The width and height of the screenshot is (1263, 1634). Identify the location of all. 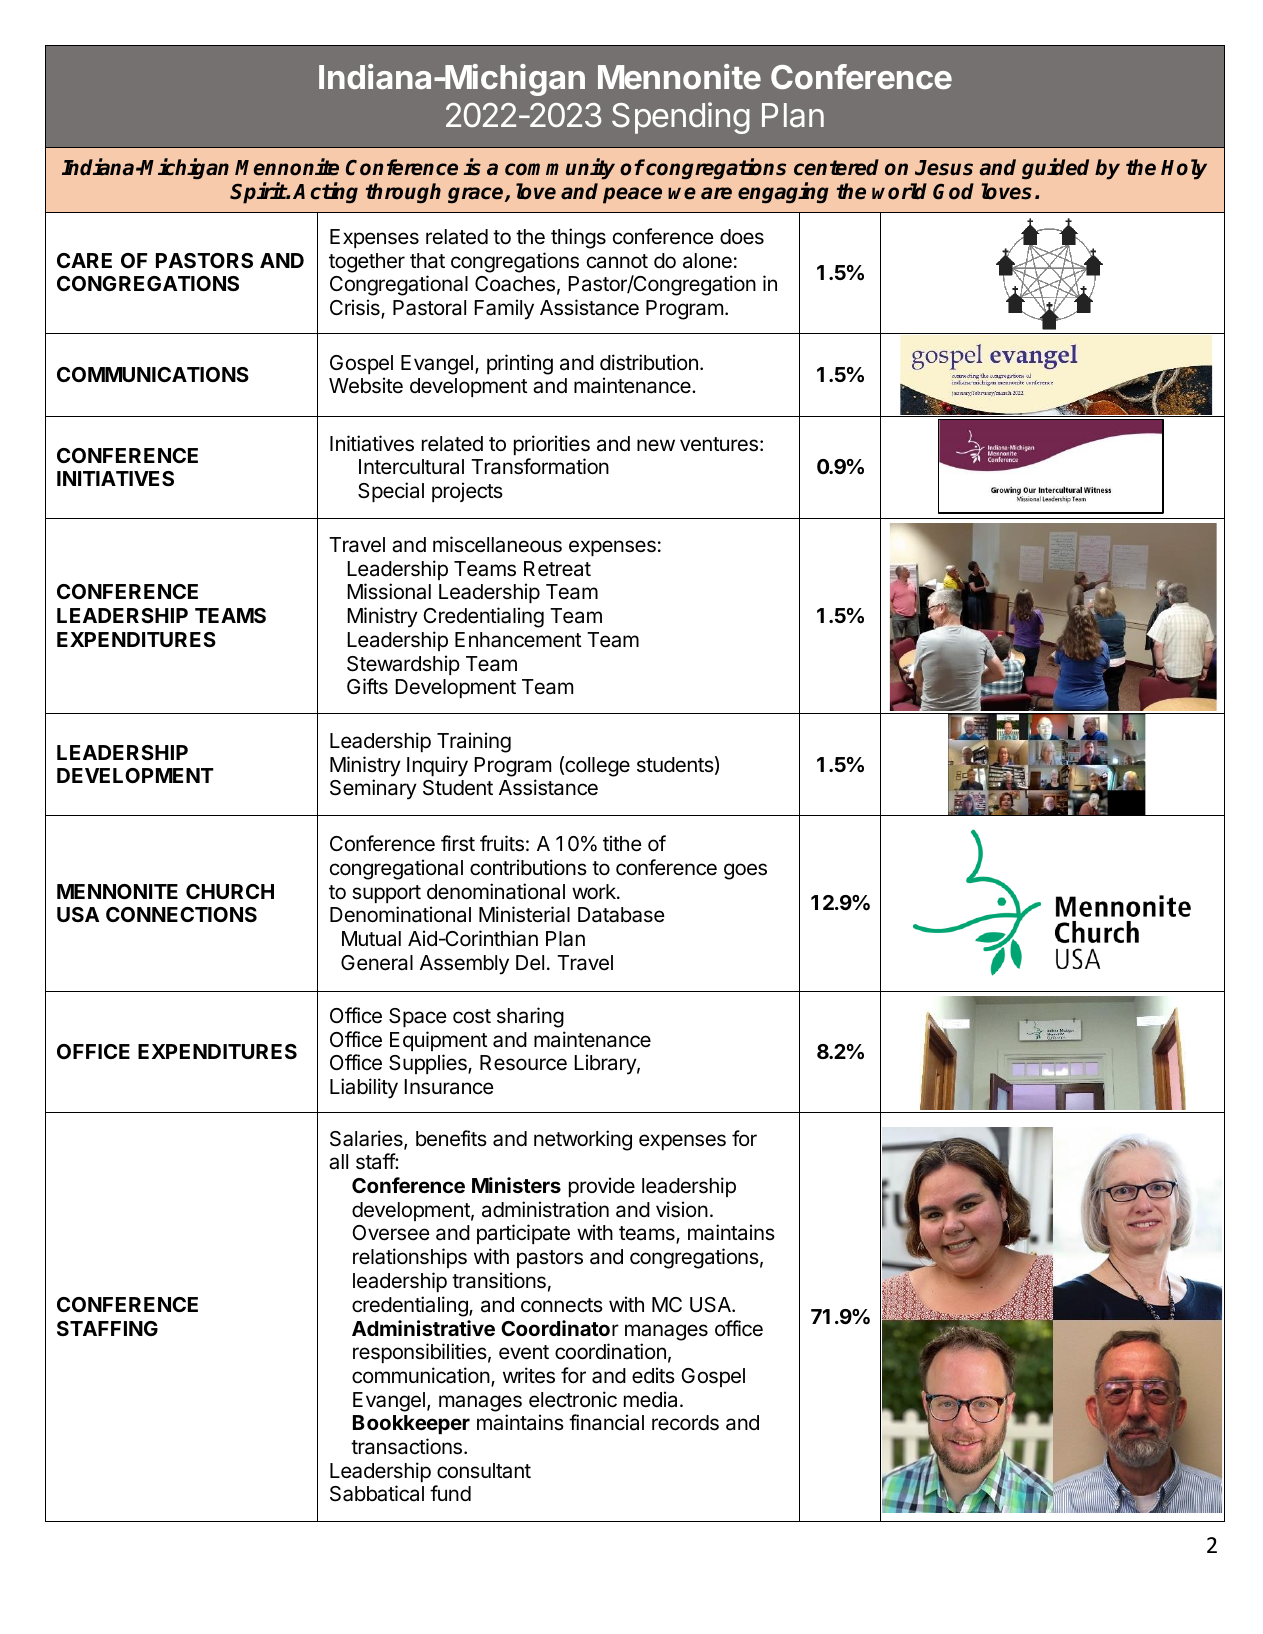
(338, 1162).
